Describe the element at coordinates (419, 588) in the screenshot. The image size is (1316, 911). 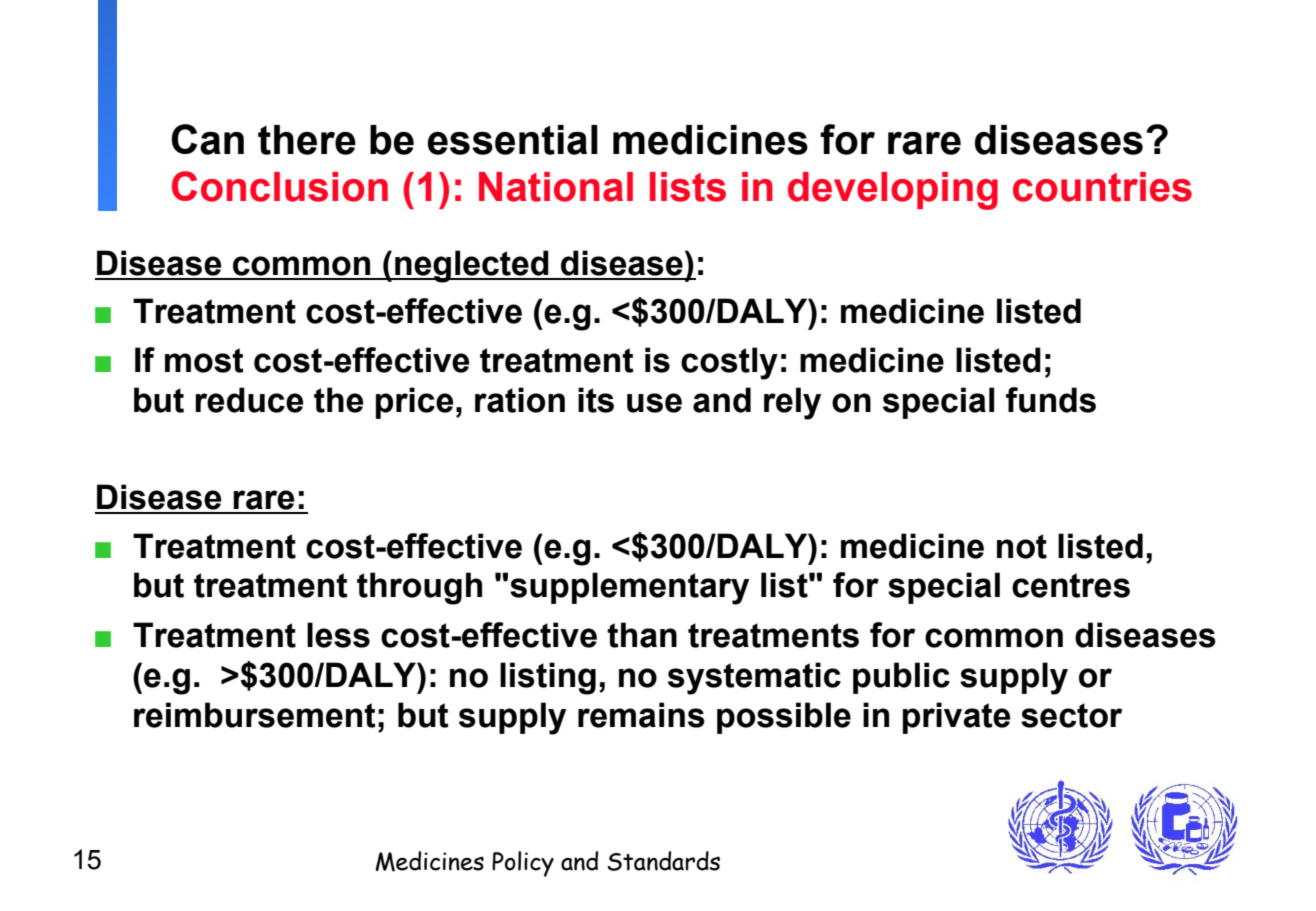
I see `through` at that location.
